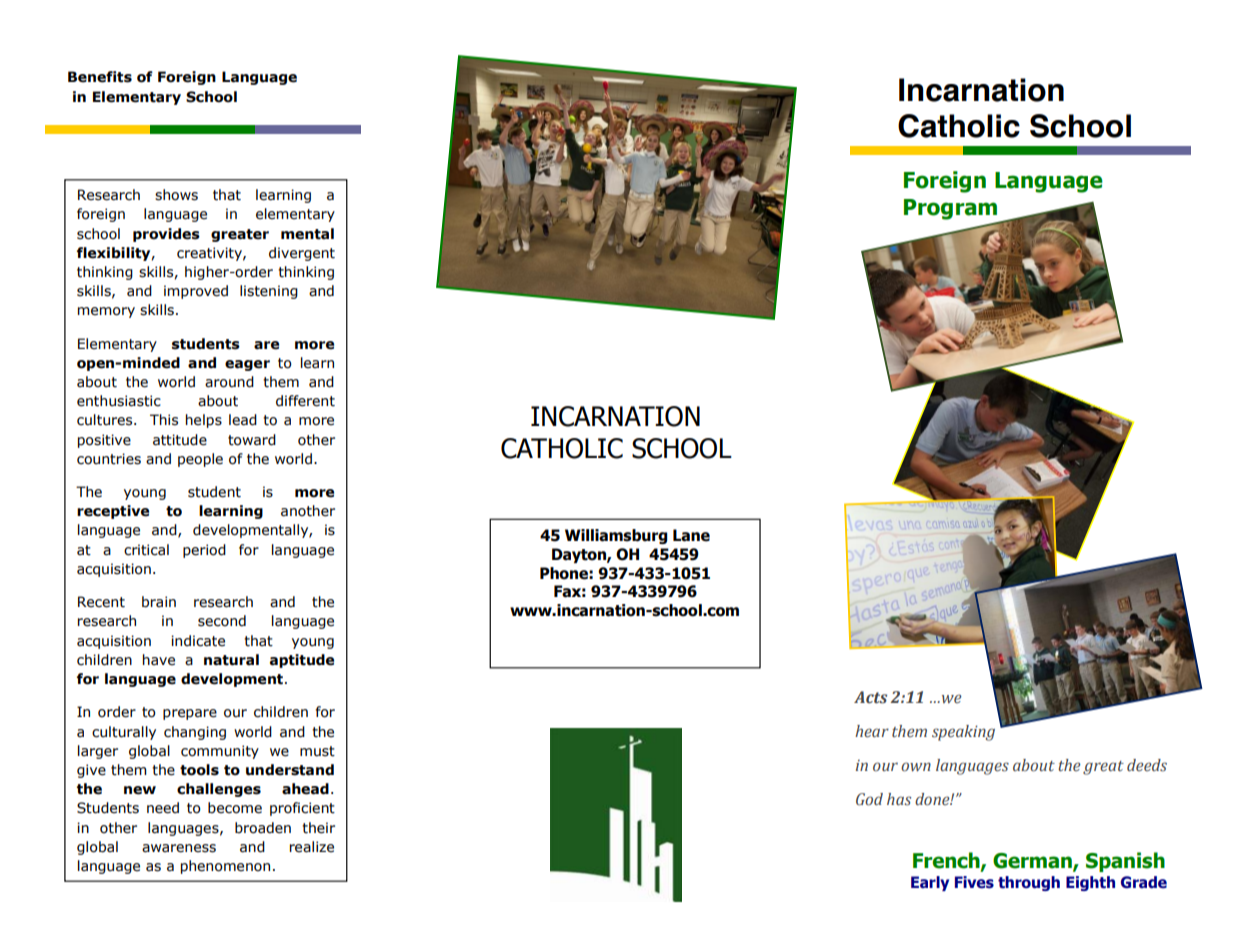 The height and width of the screenshot is (952, 1233). What do you see at coordinates (231, 660) in the screenshot?
I see `natural` at bounding box center [231, 660].
